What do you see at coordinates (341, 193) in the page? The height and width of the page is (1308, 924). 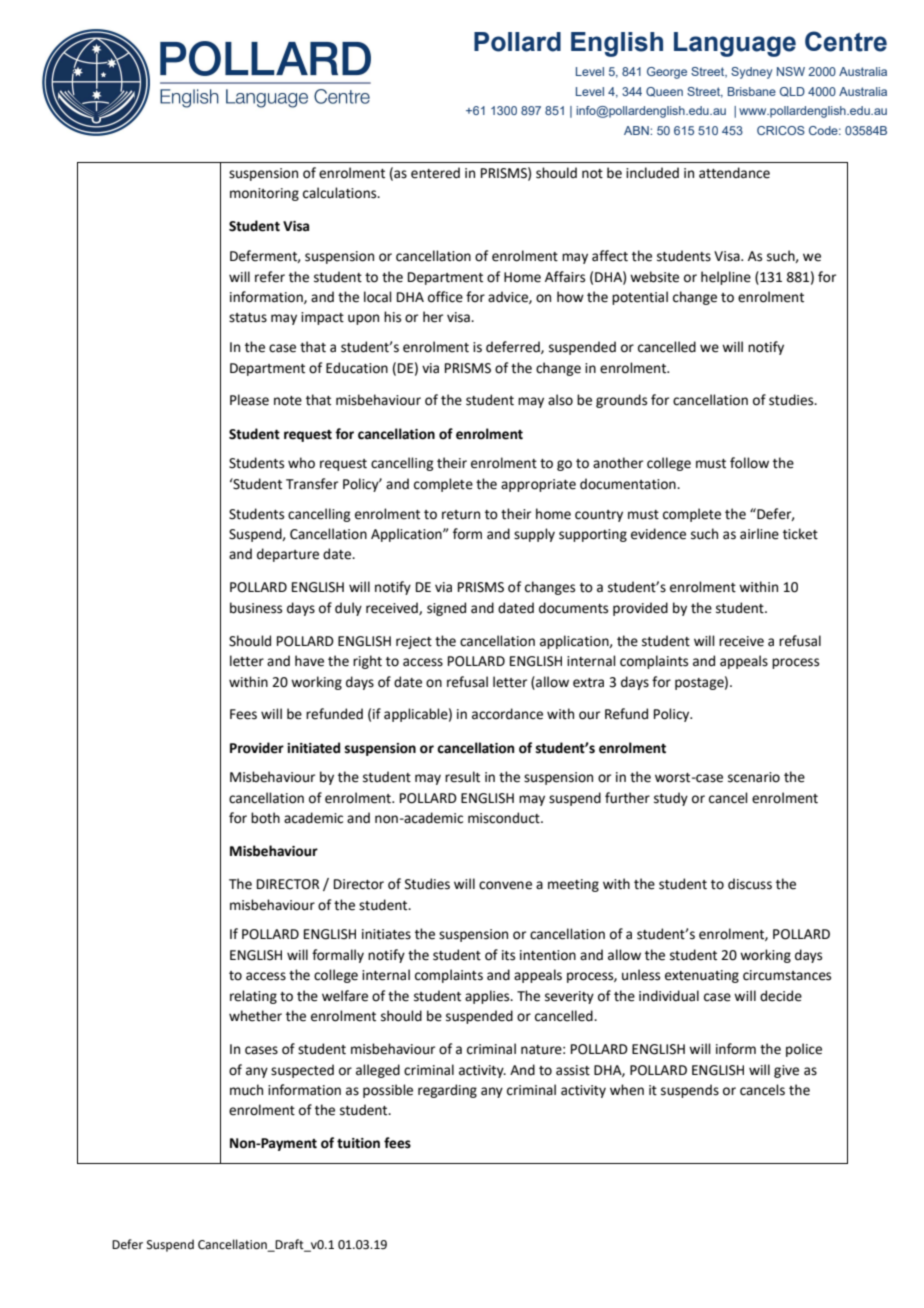 I see `calculations` at bounding box center [341, 193].
